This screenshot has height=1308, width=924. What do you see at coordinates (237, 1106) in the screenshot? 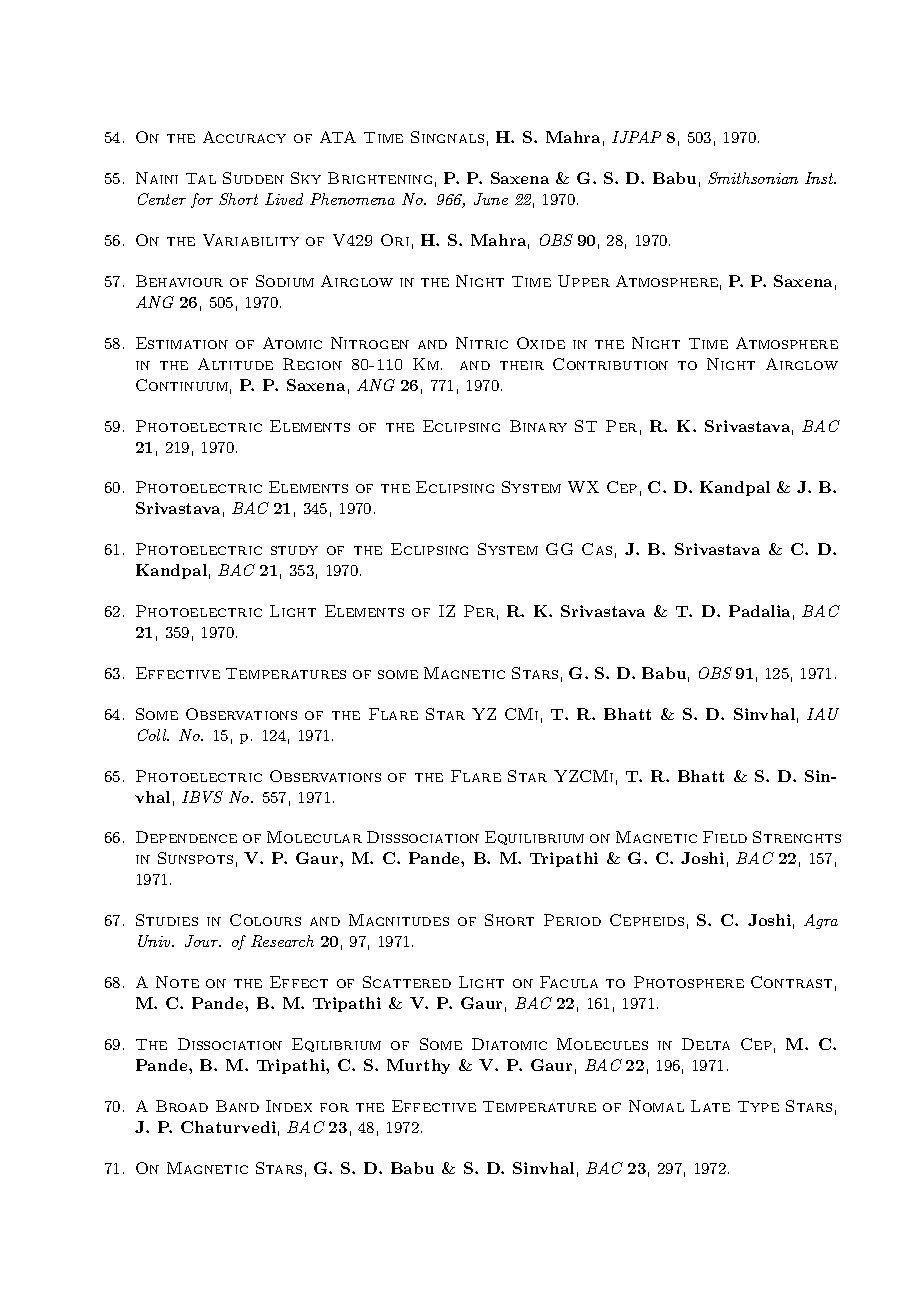
I see `Band` at bounding box center [237, 1106].
